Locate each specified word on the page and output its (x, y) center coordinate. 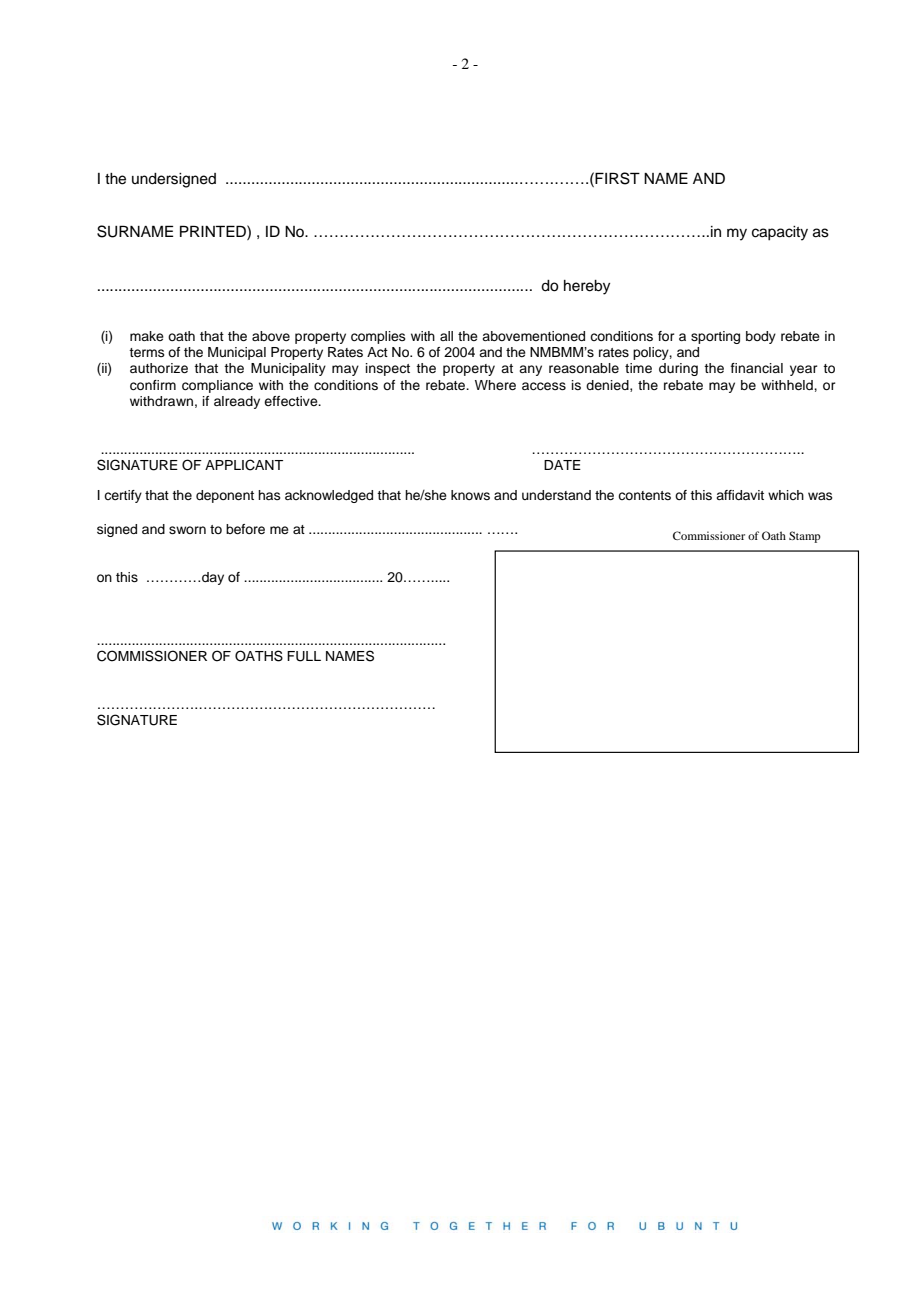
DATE (562, 465)
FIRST (617, 178)
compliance (217, 386)
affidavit (740, 495)
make (147, 336)
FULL (304, 656)
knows (470, 495)
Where (495, 385)
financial (757, 368)
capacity (780, 233)
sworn (187, 530)
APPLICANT (244, 465)
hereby (587, 287)
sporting (715, 337)
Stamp (805, 537)
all (446, 336)
